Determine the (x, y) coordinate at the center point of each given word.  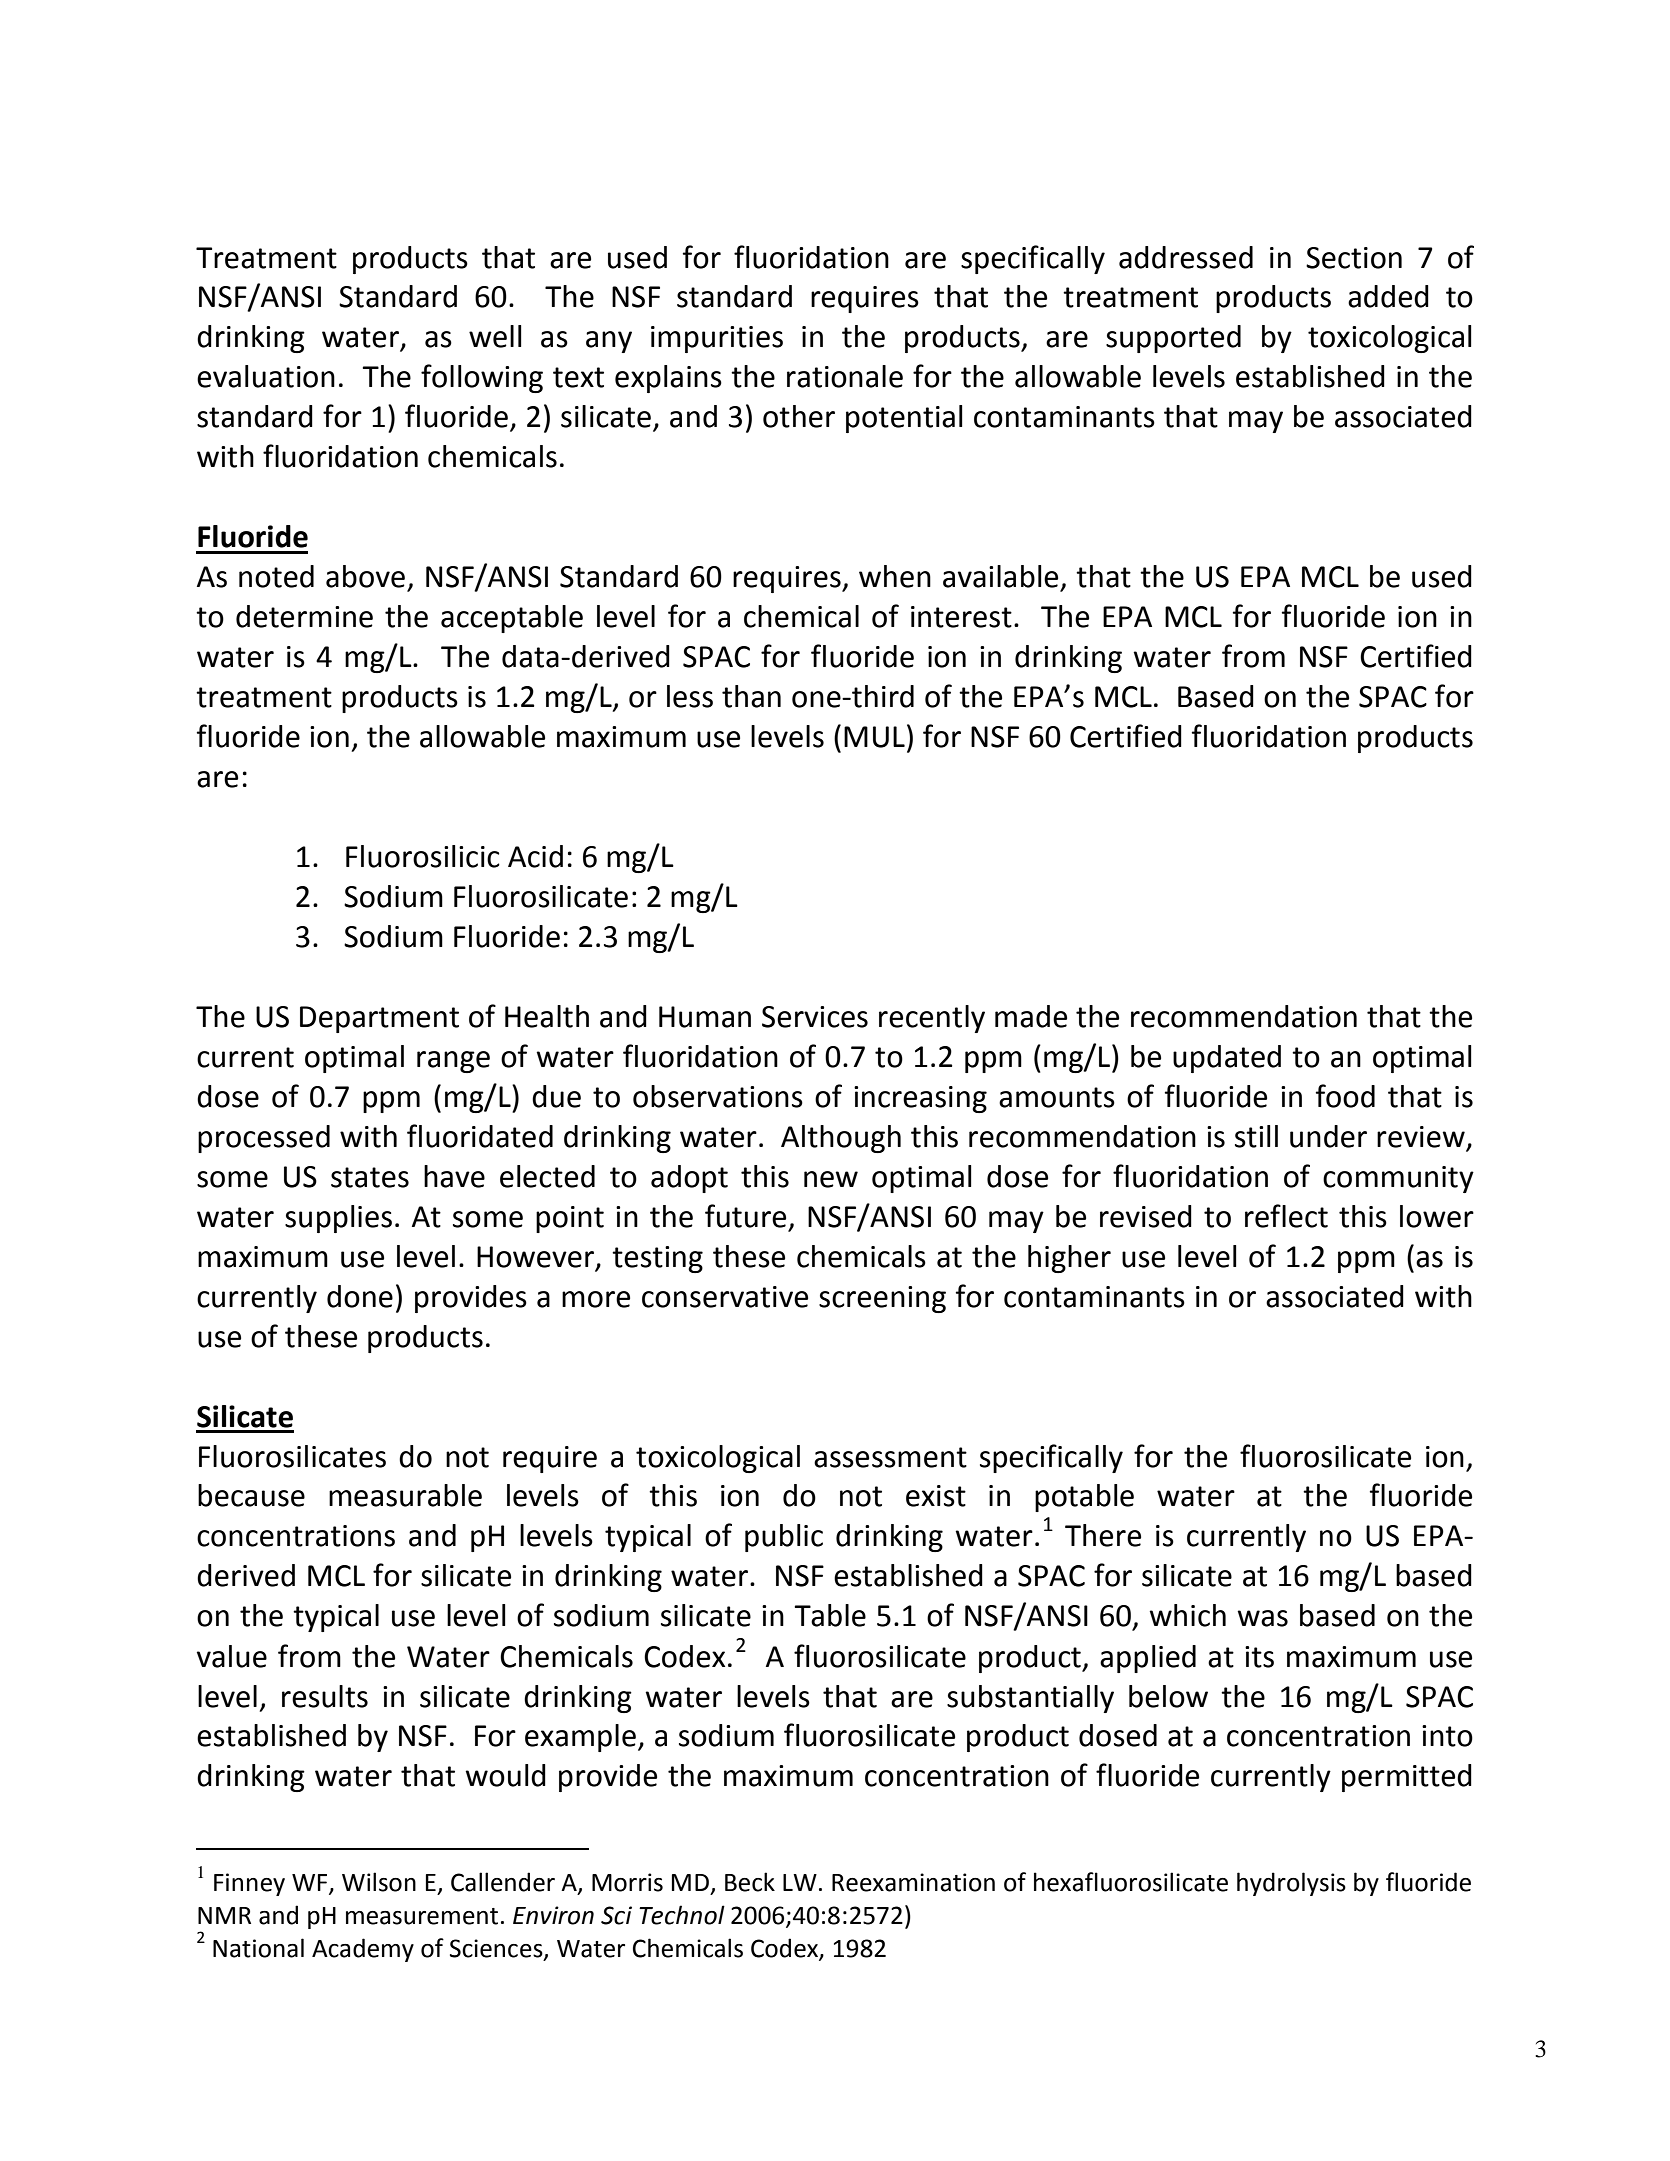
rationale (845, 376)
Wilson (379, 1882)
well (495, 336)
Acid (535, 856)
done (360, 1296)
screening (882, 1299)
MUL (874, 737)
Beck (750, 1882)
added (1388, 296)
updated (1227, 1059)
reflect (1286, 1216)
